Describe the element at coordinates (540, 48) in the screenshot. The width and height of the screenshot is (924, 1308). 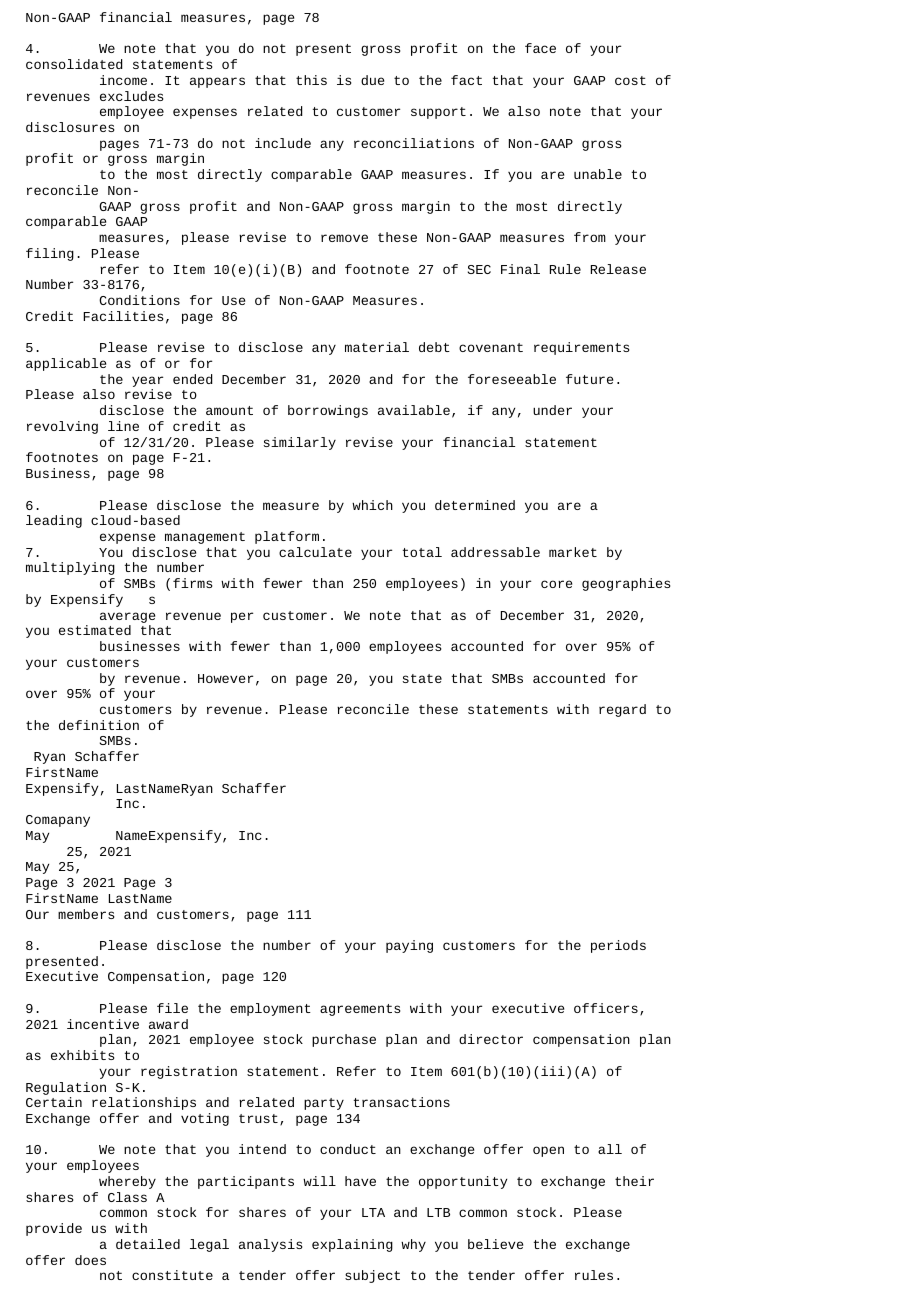
I see `face` at that location.
